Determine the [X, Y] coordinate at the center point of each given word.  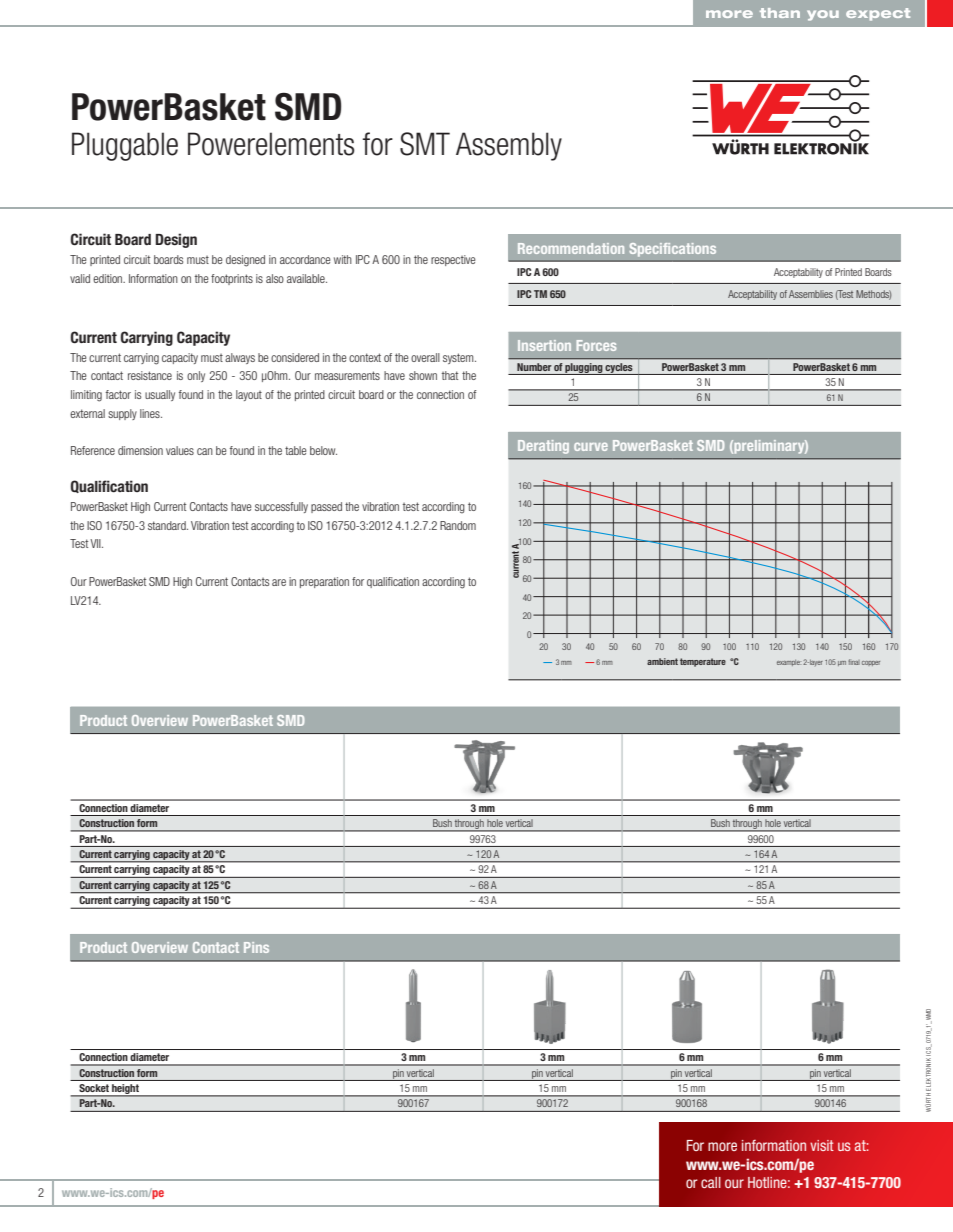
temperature [703, 662]
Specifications [672, 250]
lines [151, 413]
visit [822, 1145]
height [125, 1090]
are [279, 582]
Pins [256, 947]
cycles [619, 369]
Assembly [509, 146]
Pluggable [125, 146]
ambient [662, 661]
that [450, 375]
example [789, 663]
